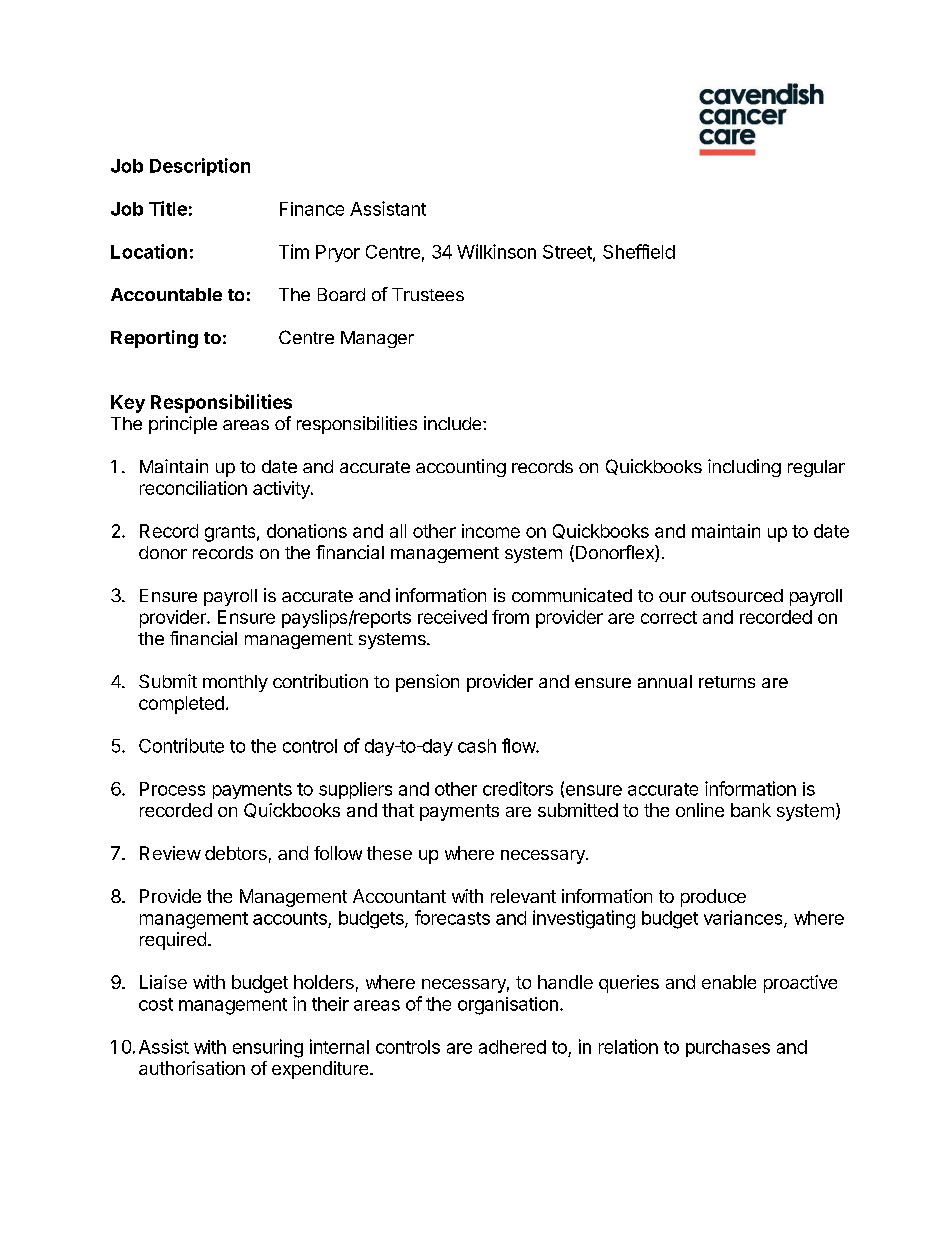 The height and width of the screenshot is (1233, 952). Describe the element at coordinates (452, 617) in the screenshot. I see `received` at that location.
